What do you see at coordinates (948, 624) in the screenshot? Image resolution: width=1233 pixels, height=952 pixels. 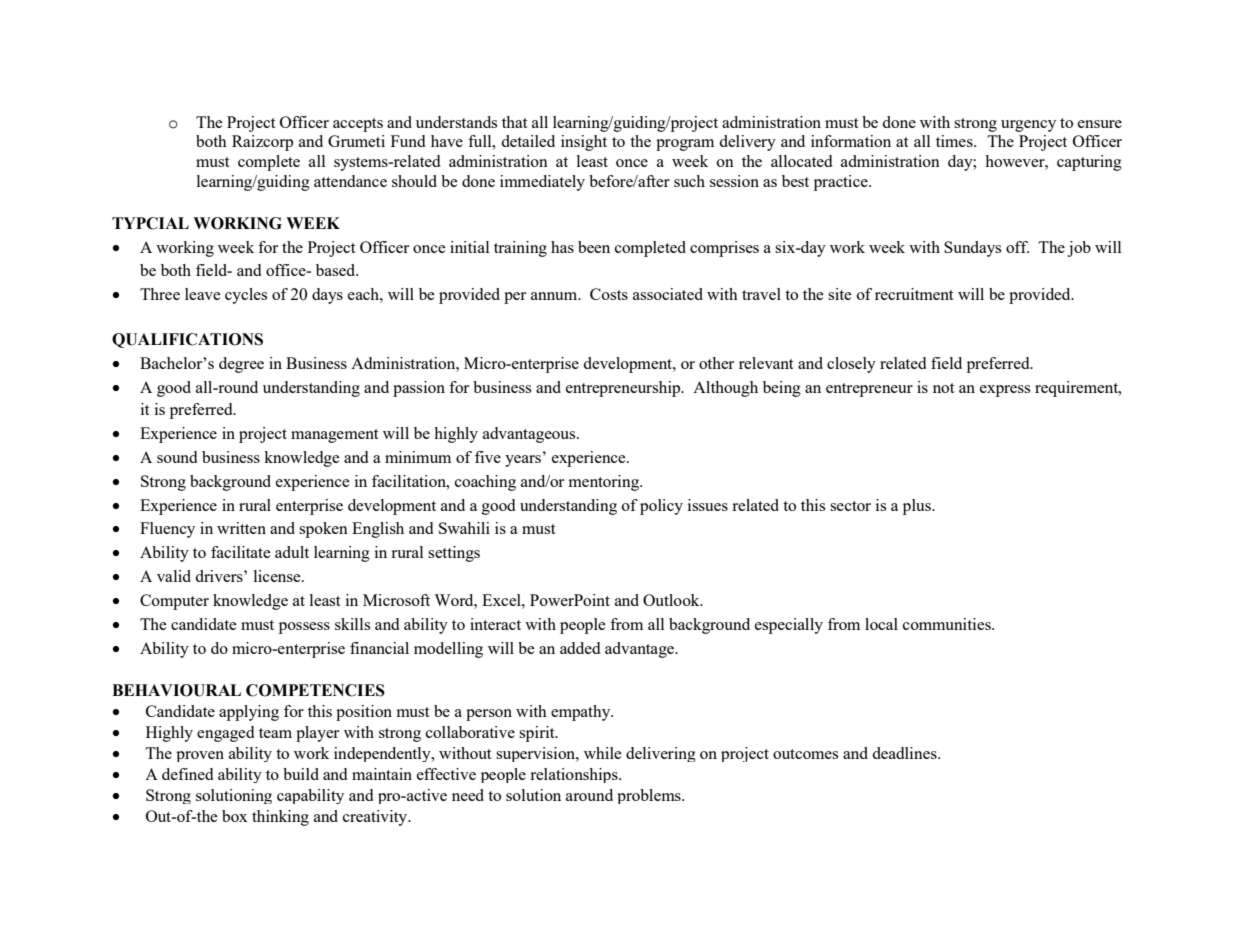 I see `communities` at bounding box center [948, 624].
